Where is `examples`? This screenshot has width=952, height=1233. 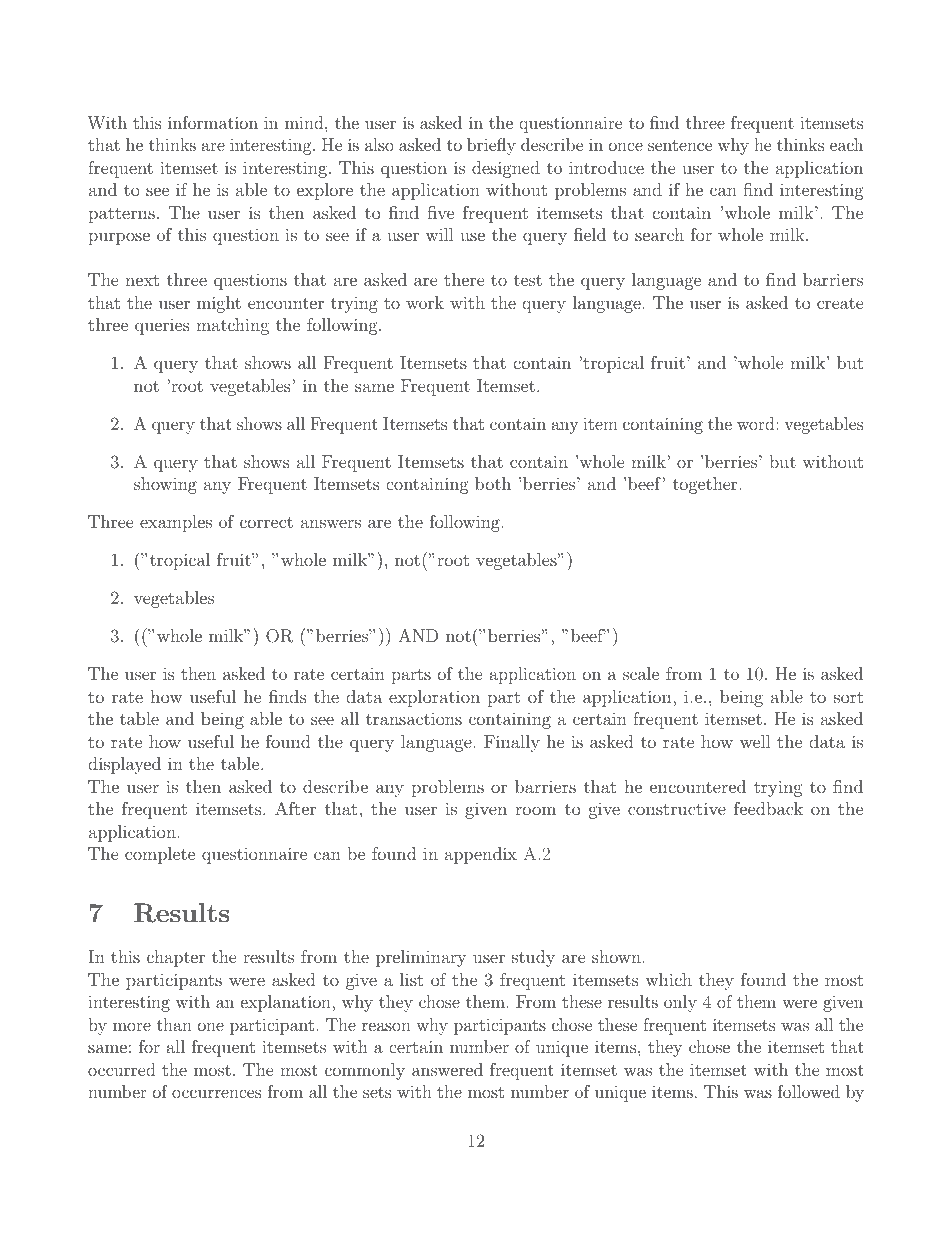
examples is located at coordinates (176, 523).
